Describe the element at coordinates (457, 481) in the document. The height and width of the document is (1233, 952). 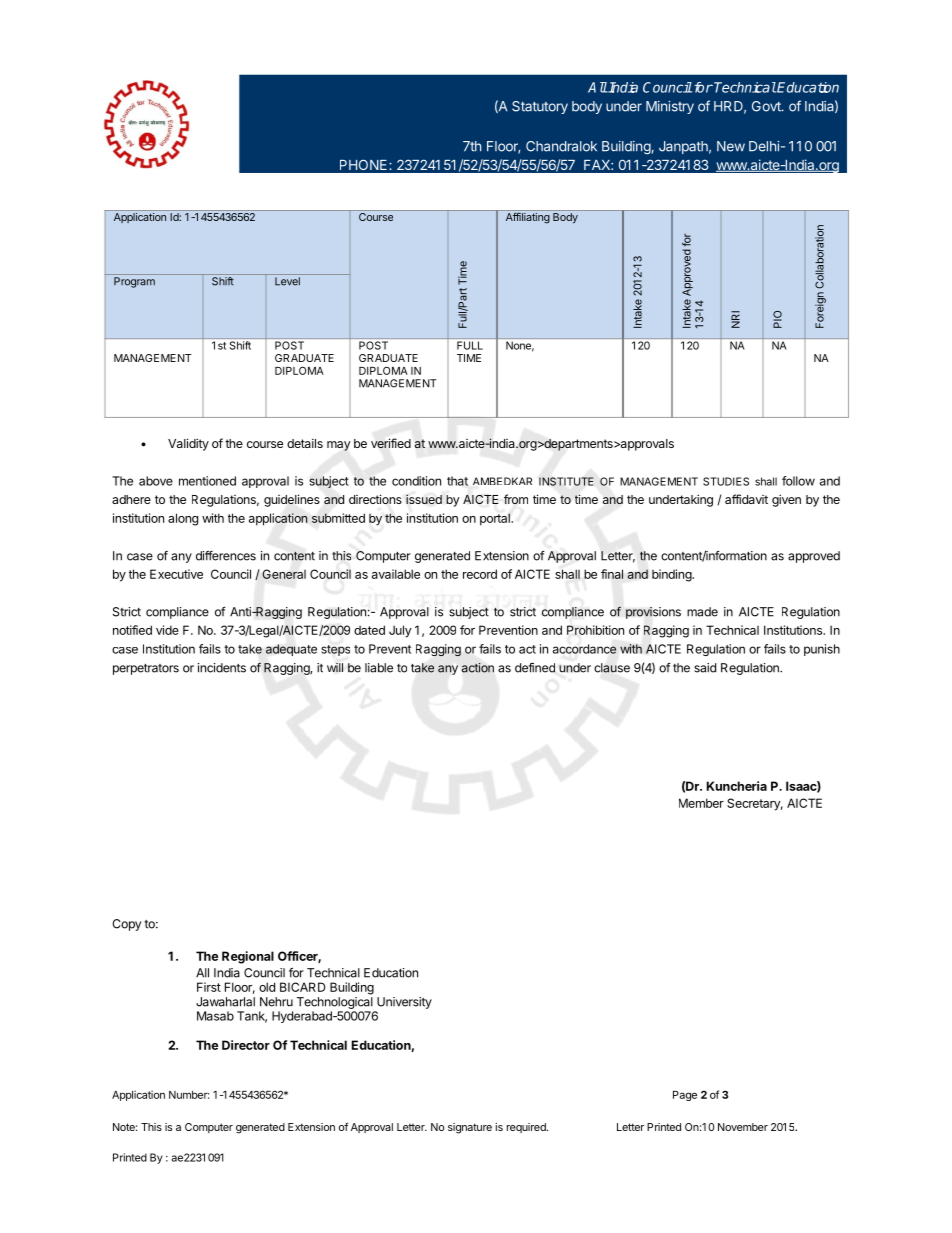
I see `that` at that location.
